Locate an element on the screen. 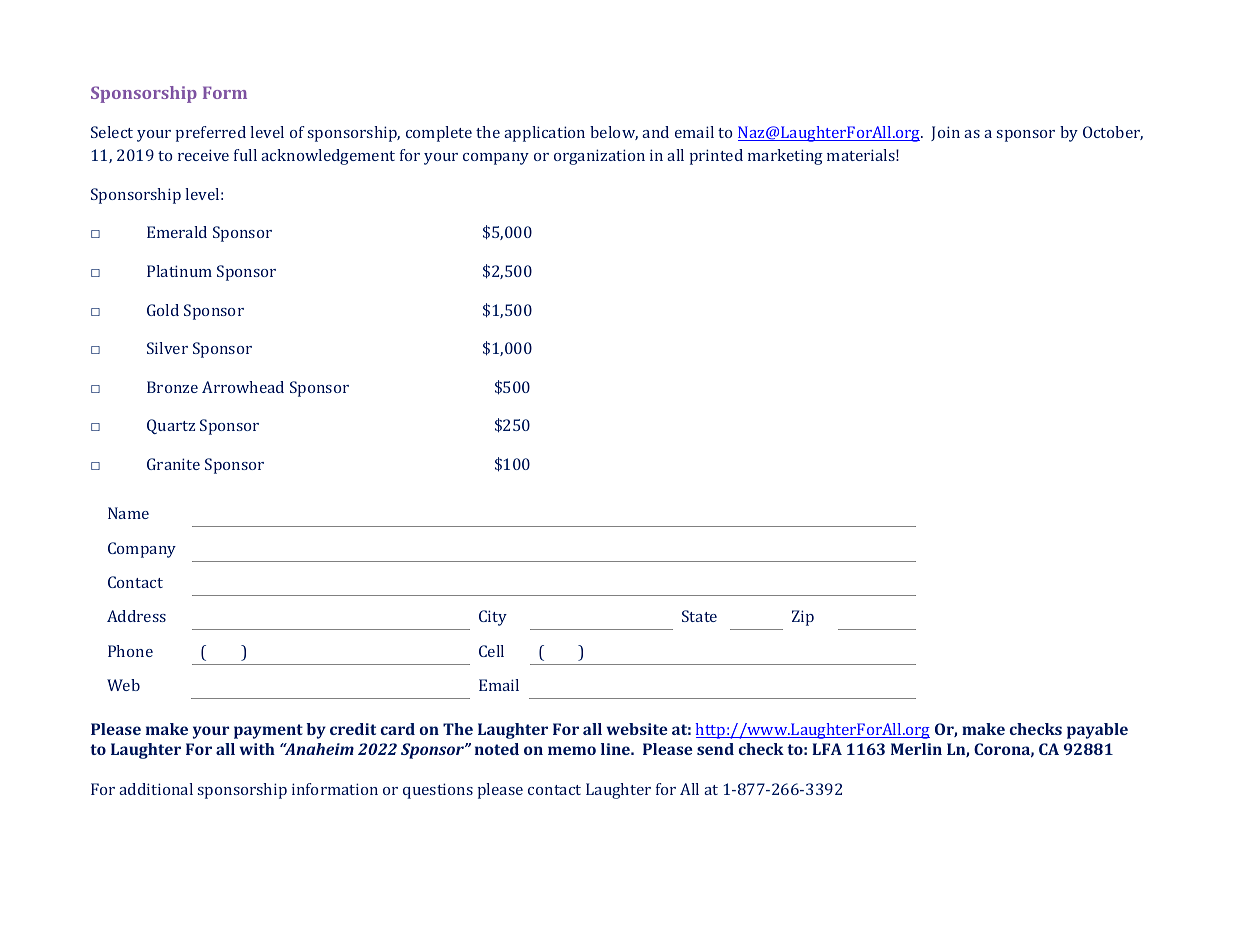 This screenshot has height=952, width=1233. organization is located at coordinates (599, 157).
